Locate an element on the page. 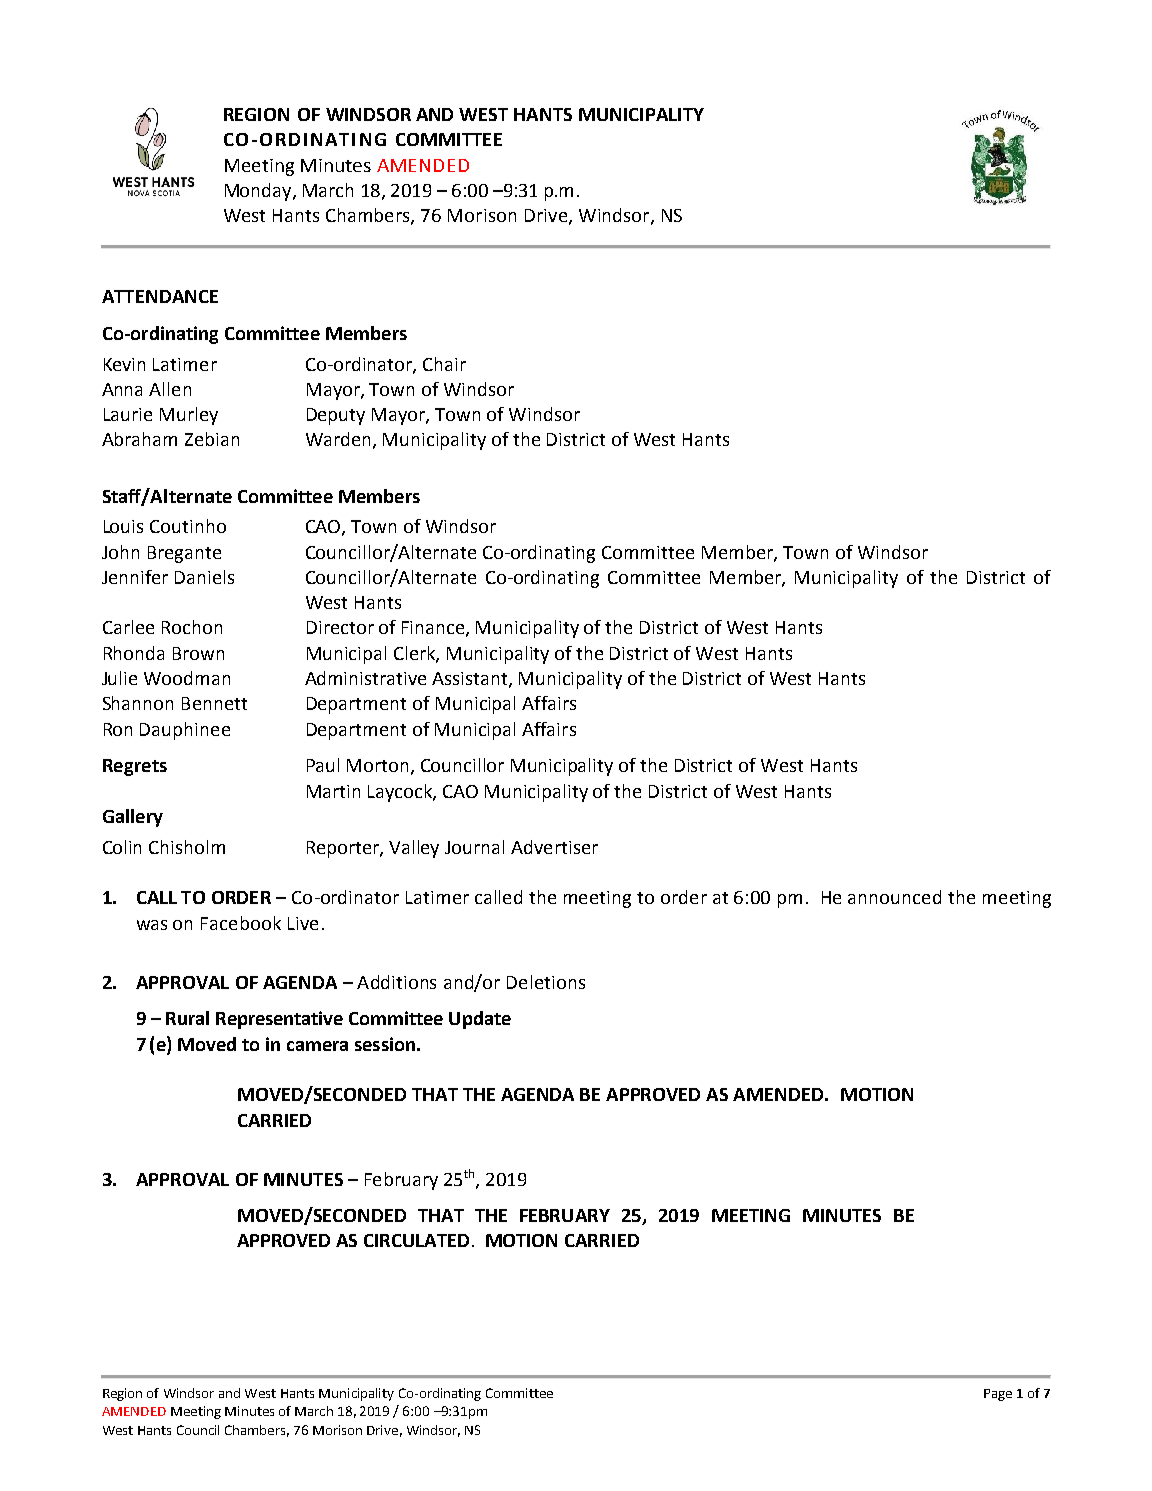 This document has width=1152, height=1491. Chair is located at coordinates (444, 364).
